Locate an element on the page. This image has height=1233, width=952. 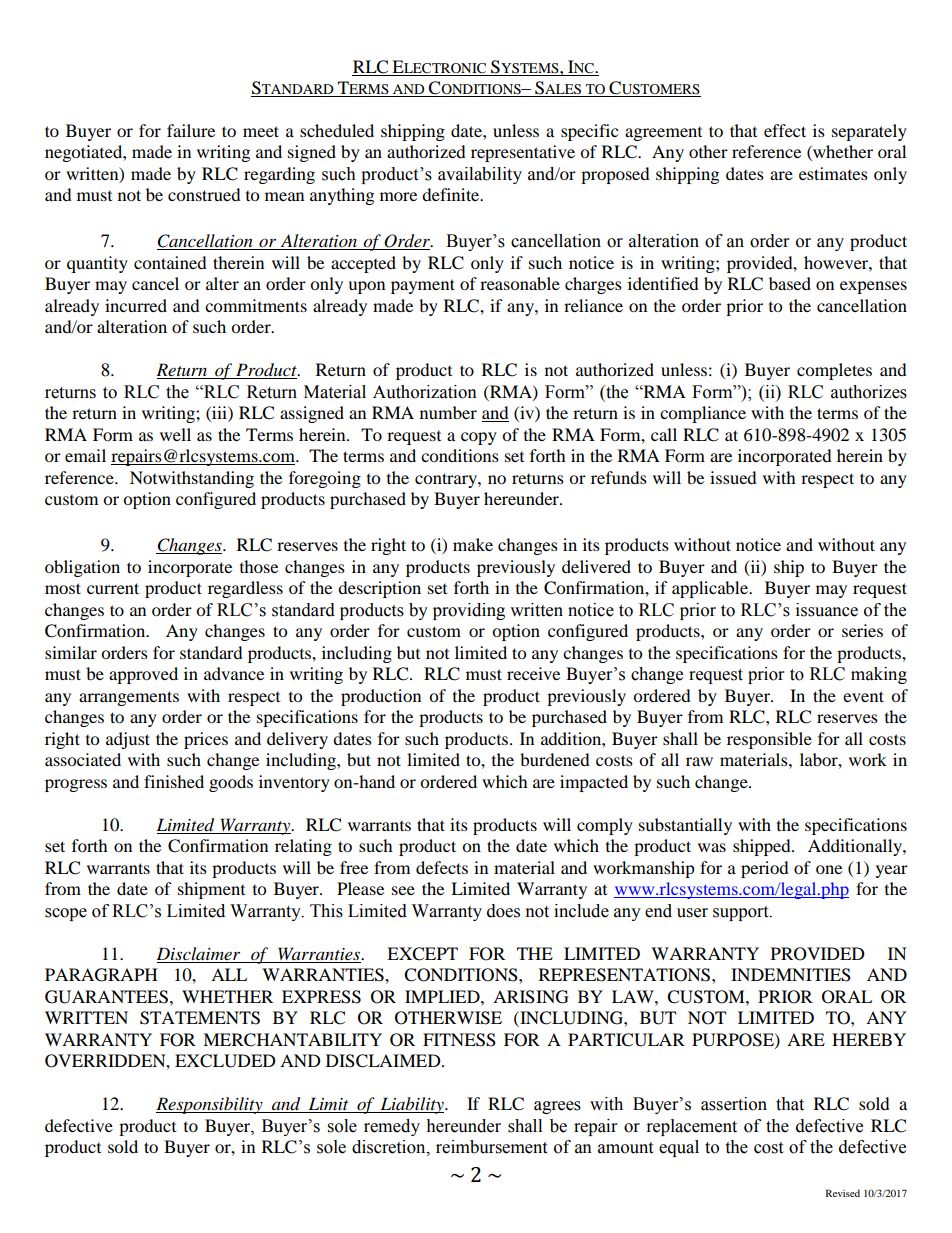
failure is located at coordinates (191, 130).
